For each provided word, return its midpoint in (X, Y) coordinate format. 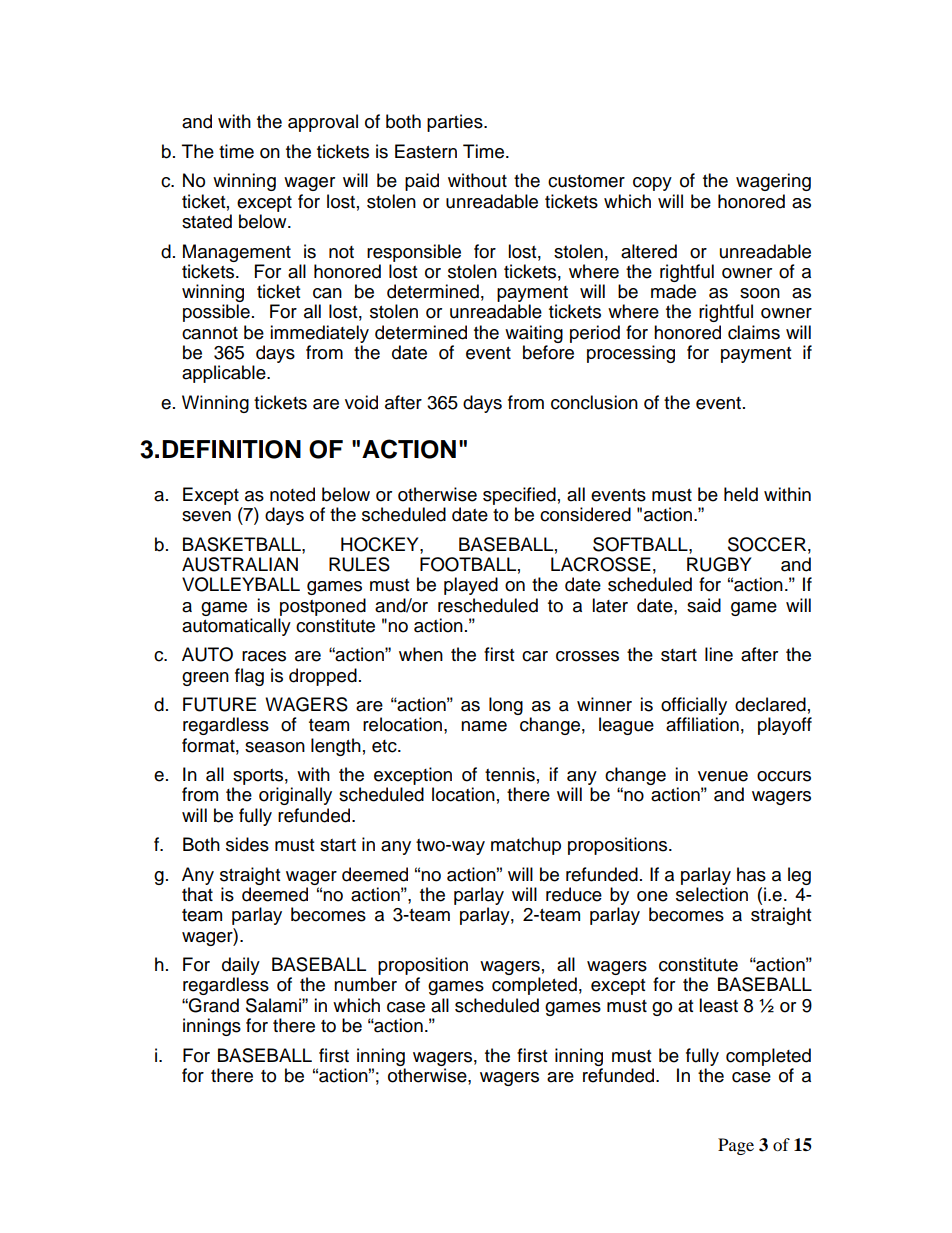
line (719, 654)
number (365, 984)
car (535, 656)
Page (736, 1146)
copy (652, 184)
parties (456, 123)
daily (241, 967)
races (264, 656)
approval (323, 123)
